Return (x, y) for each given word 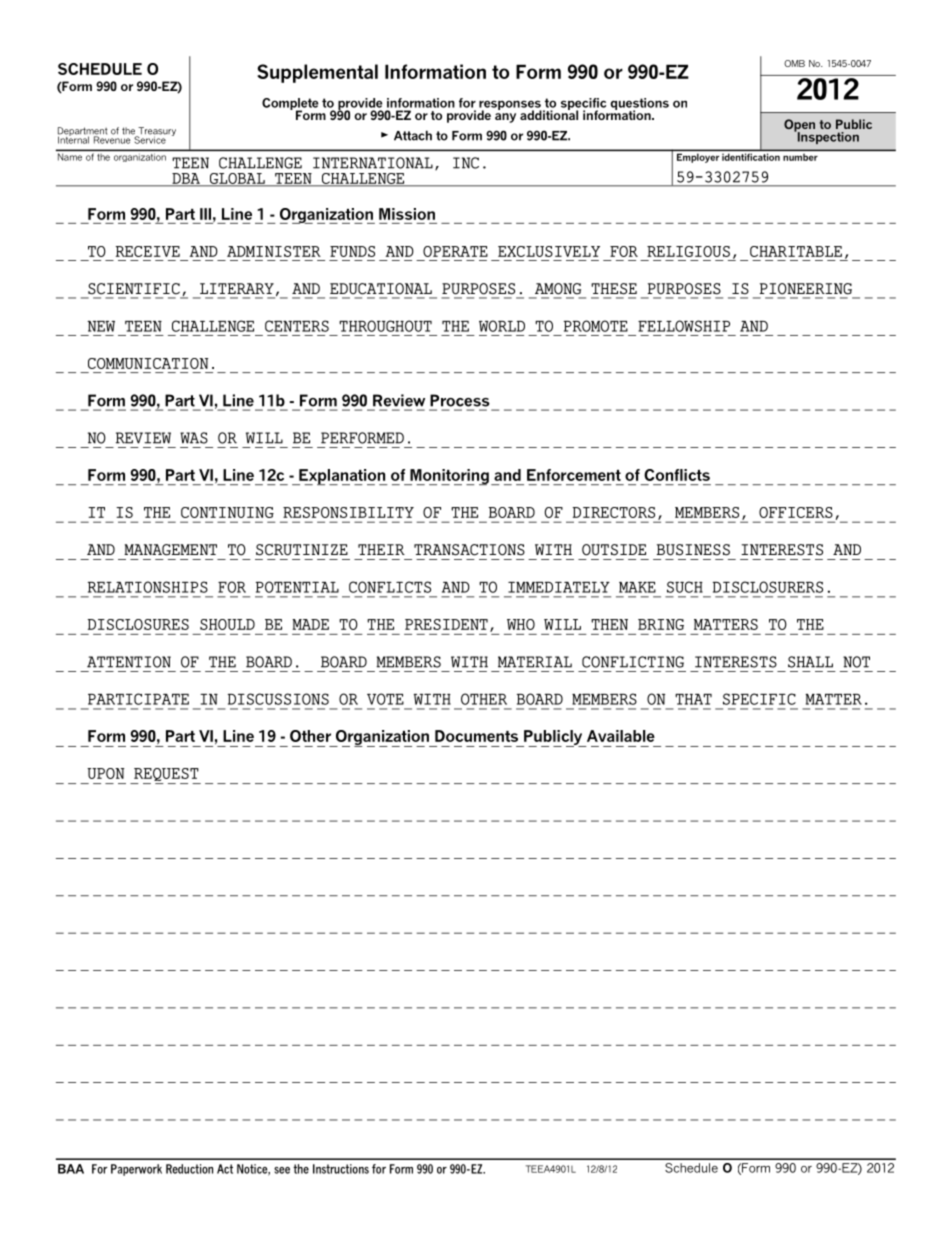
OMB (794, 63)
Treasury (156, 133)
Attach (413, 135)
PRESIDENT (446, 624)
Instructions (341, 1169)
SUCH (685, 587)
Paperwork (136, 1170)
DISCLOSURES (138, 624)
